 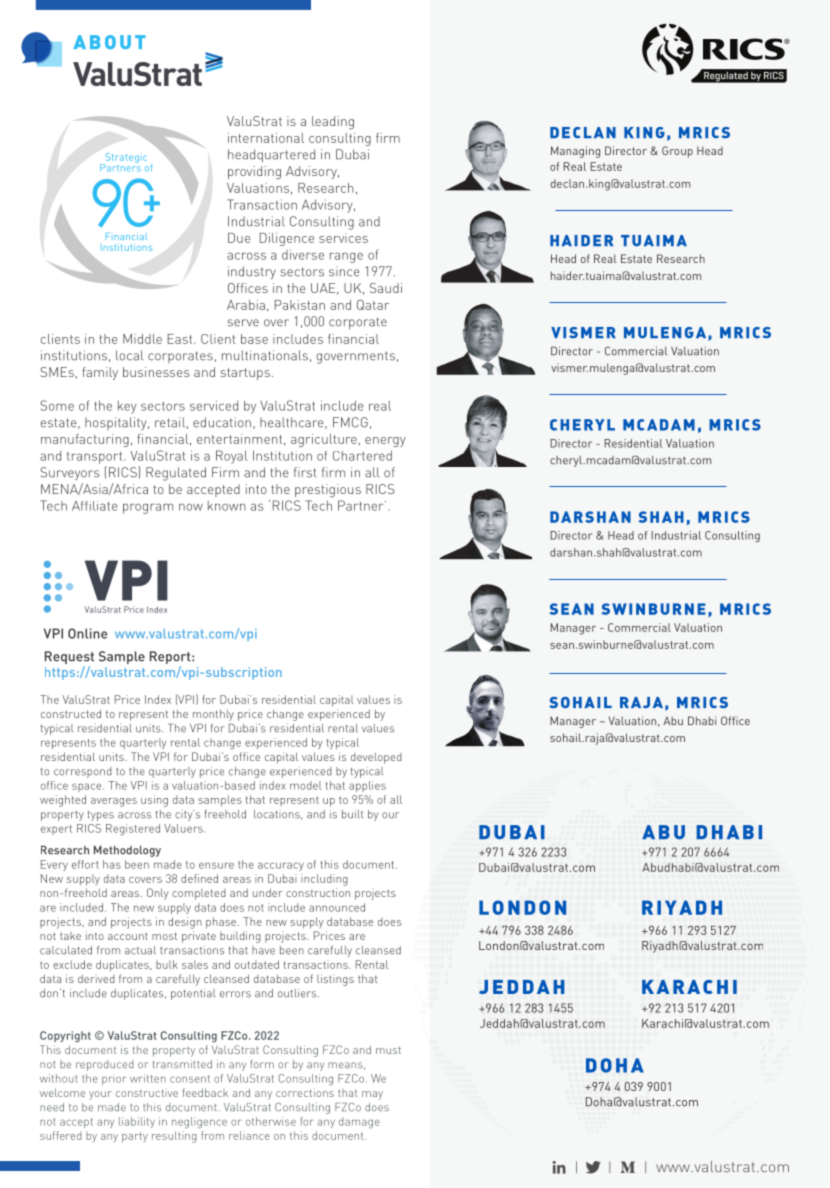 I want to click on must, so click(x=388, y=1050).
